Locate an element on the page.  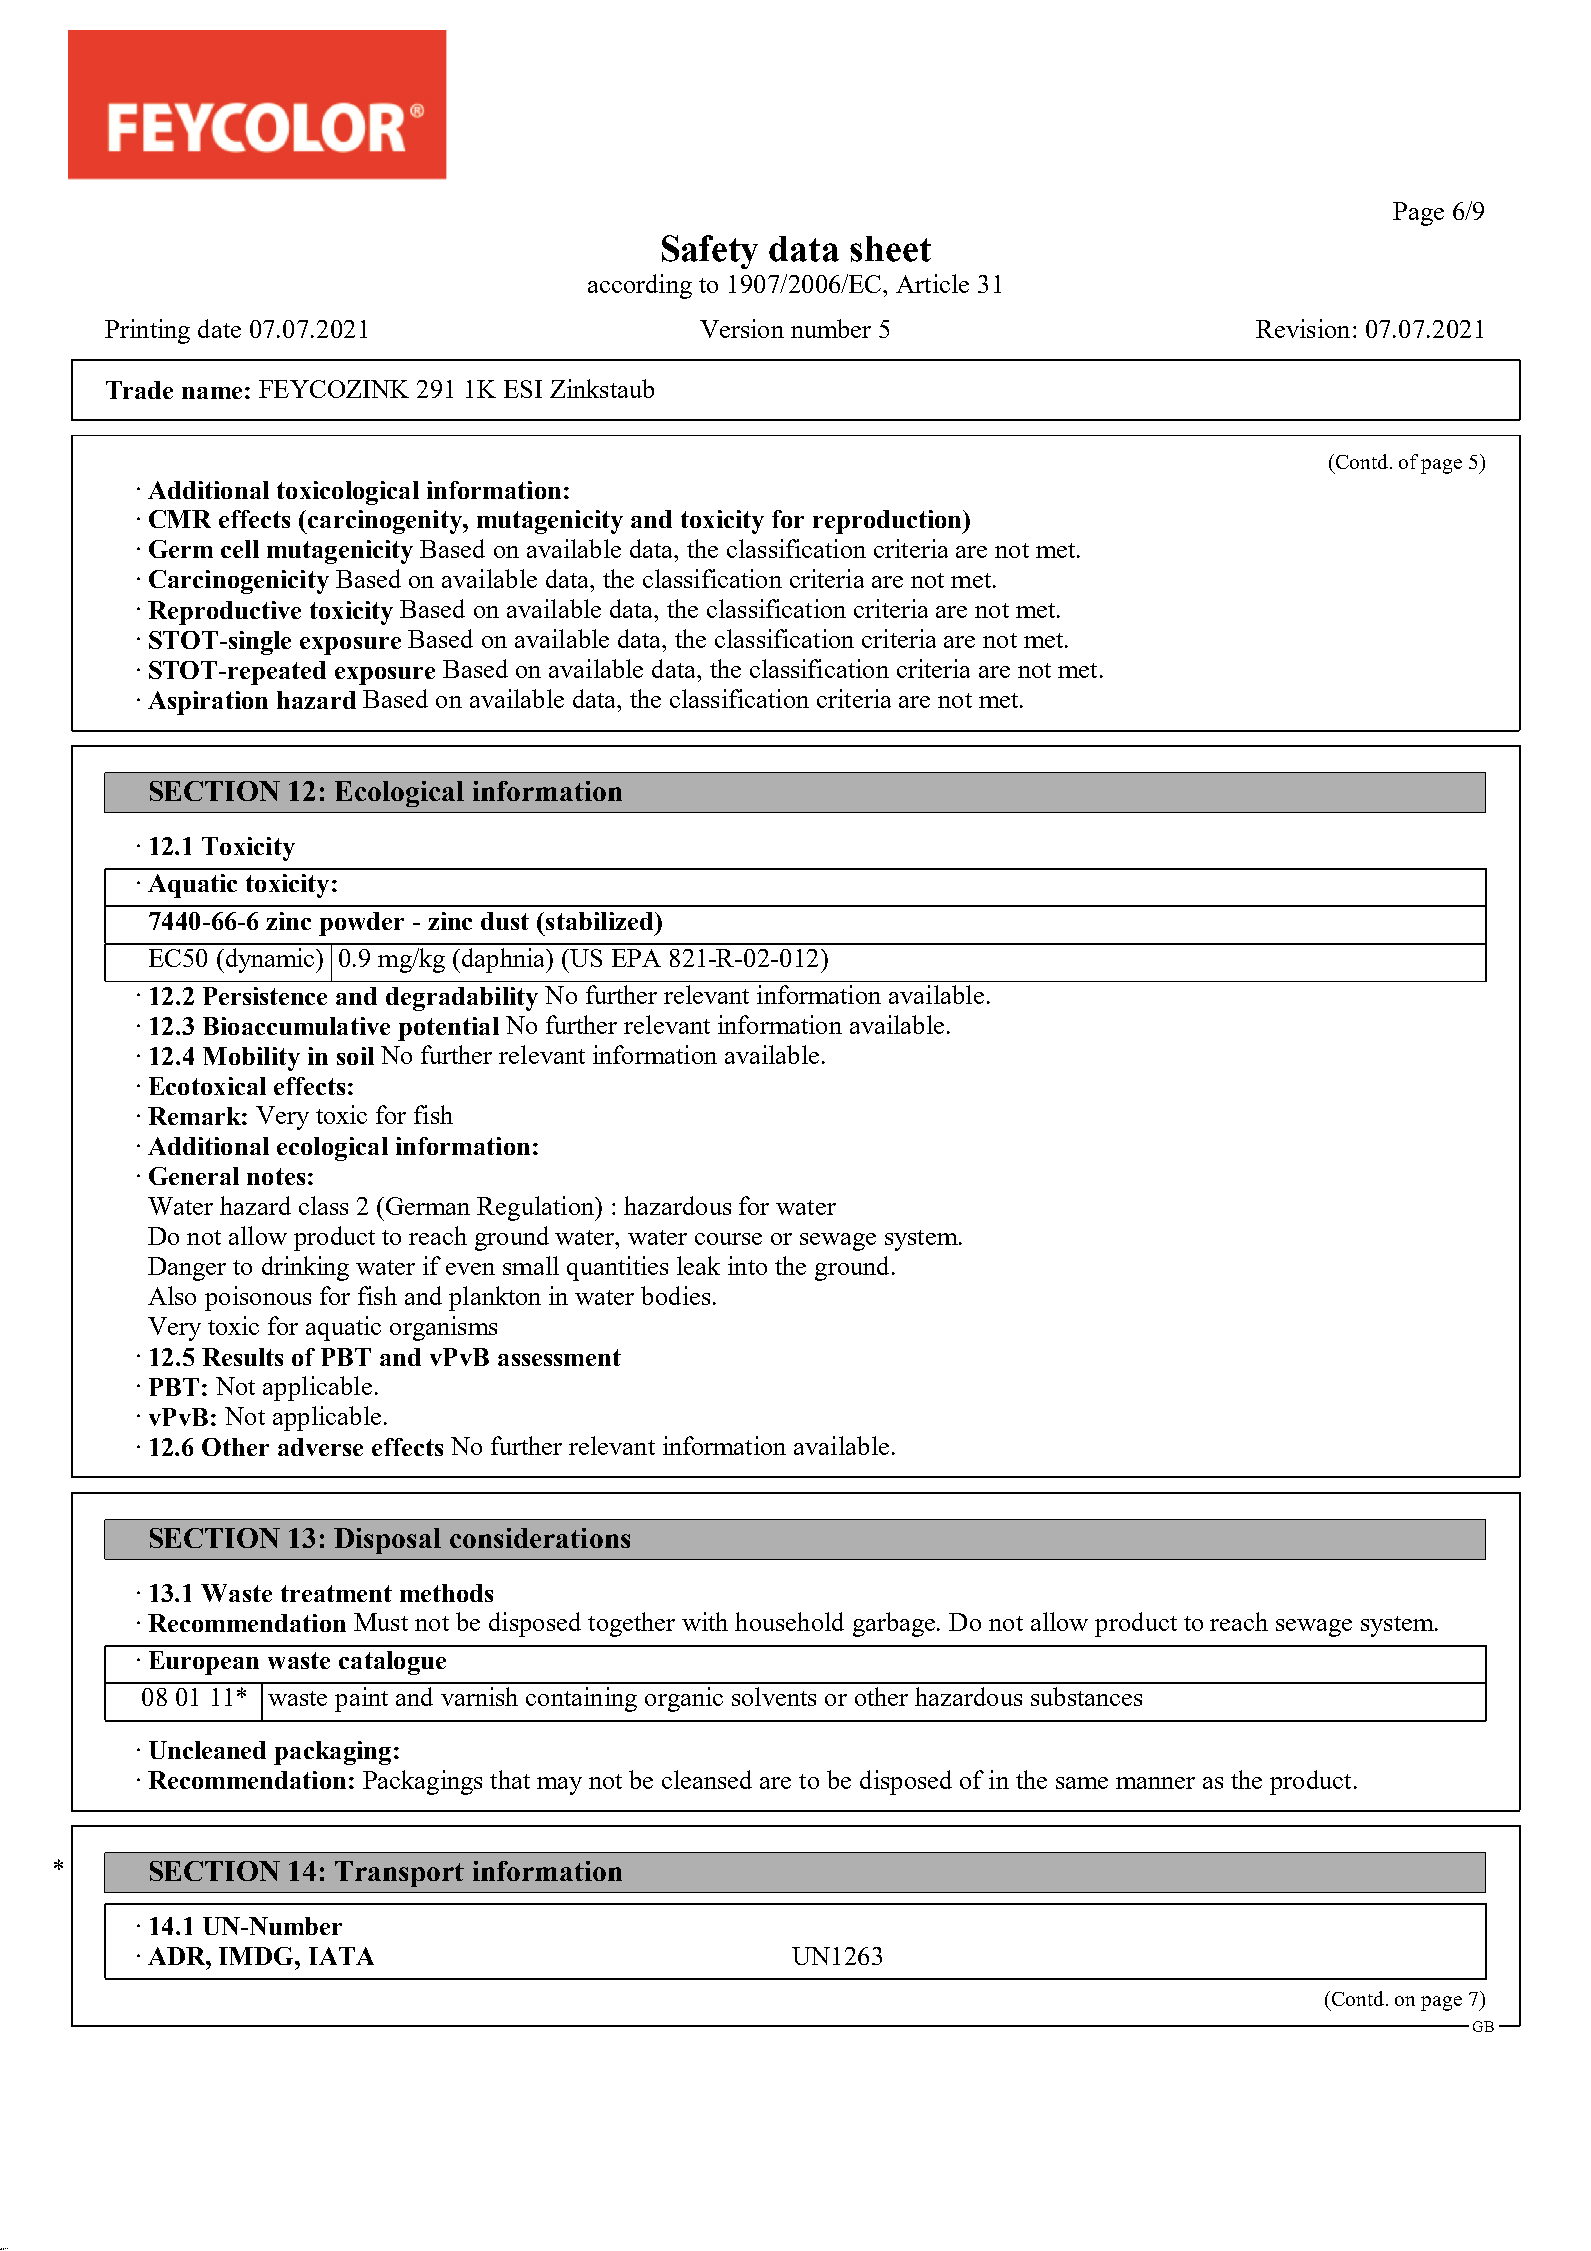
Mobility is located at coordinates (251, 1059).
